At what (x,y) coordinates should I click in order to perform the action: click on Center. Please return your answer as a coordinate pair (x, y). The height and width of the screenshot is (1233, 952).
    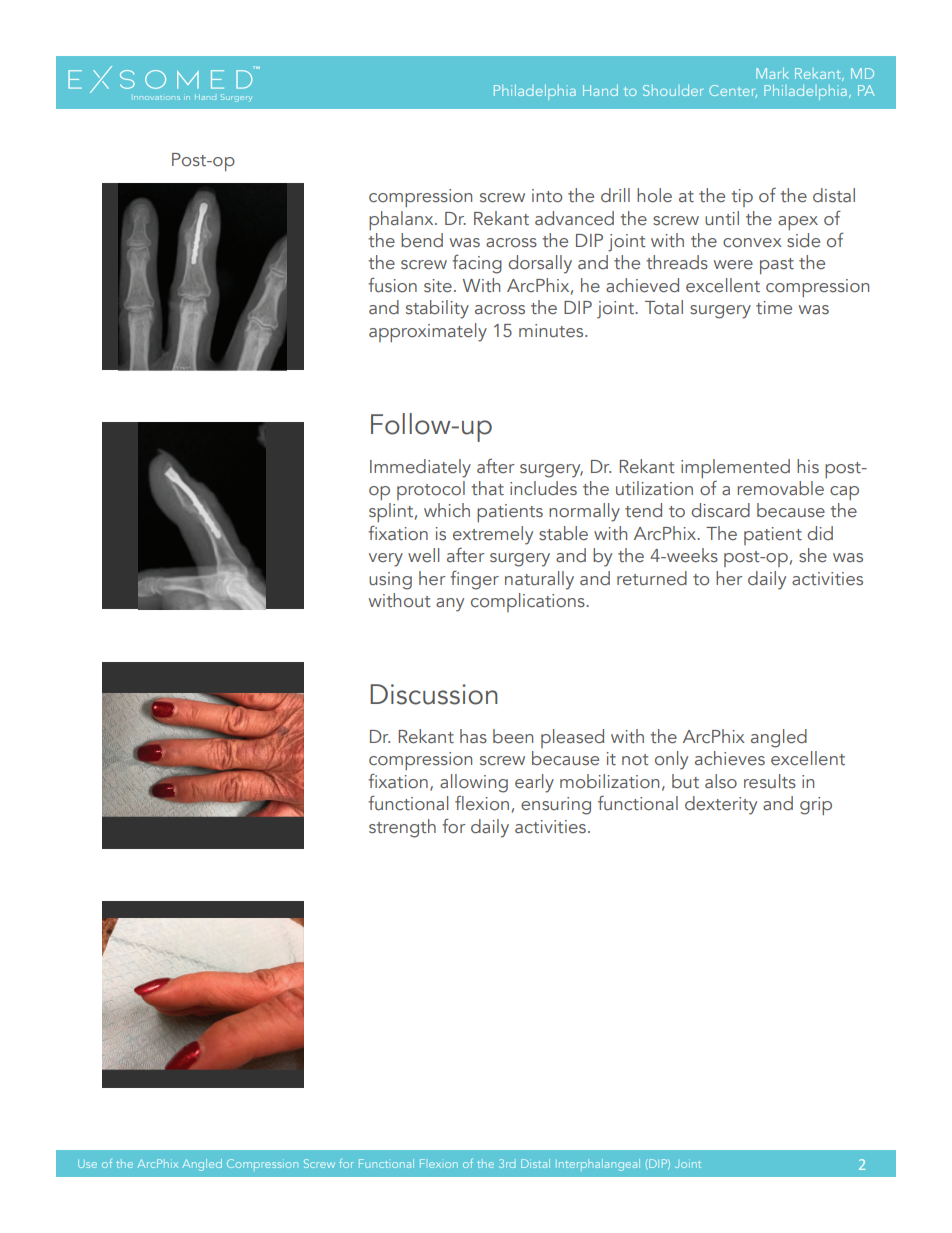
    Looking at the image, I should click on (733, 91).
